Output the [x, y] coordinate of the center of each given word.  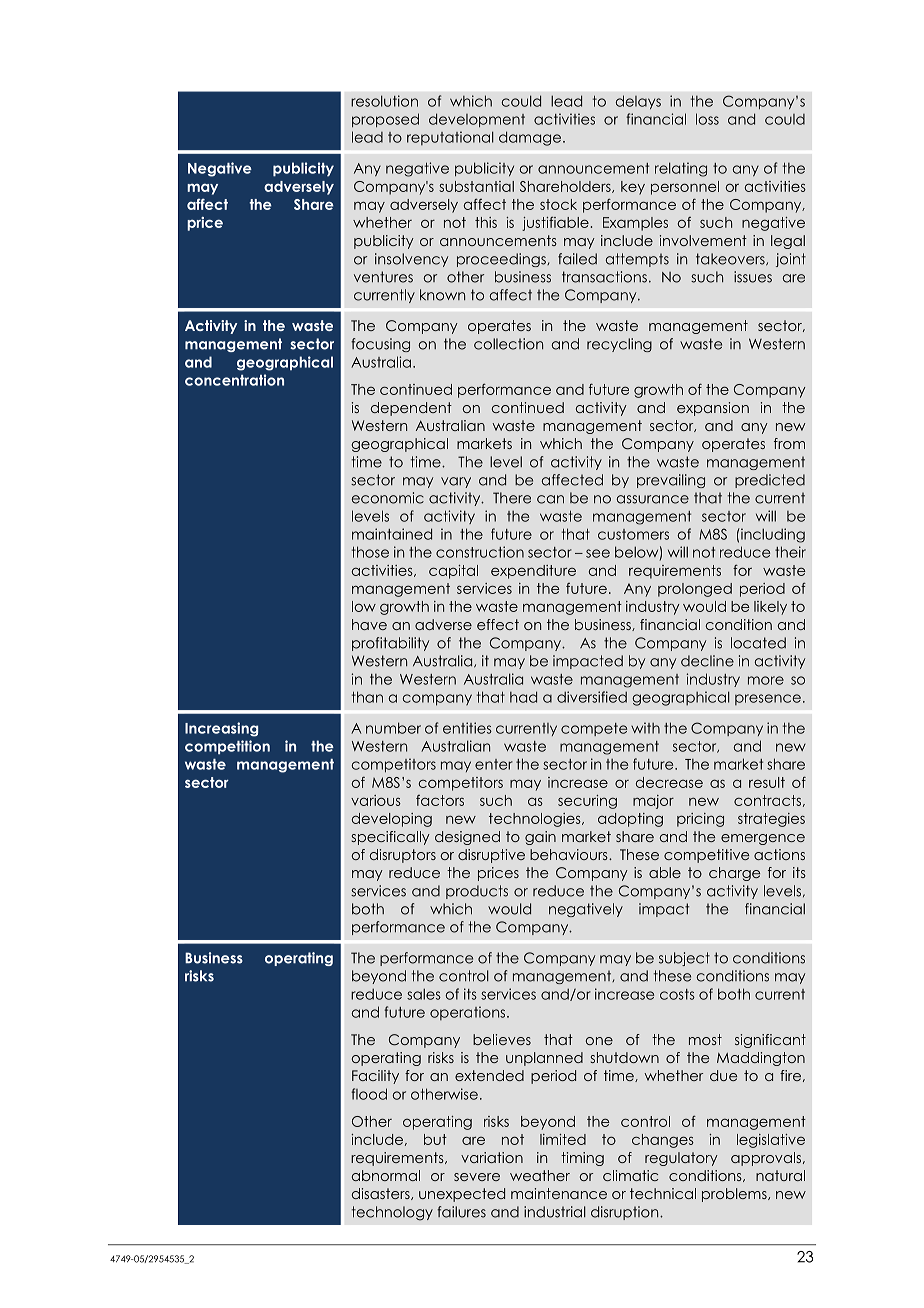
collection [508, 344]
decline [707, 661]
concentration [234, 380]
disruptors [403, 856]
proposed [385, 120]
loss [707, 119]
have [369, 624]
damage [531, 138]
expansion [713, 409]
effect [498, 624]
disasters [382, 1194]
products [477, 892]
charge [734, 874]
